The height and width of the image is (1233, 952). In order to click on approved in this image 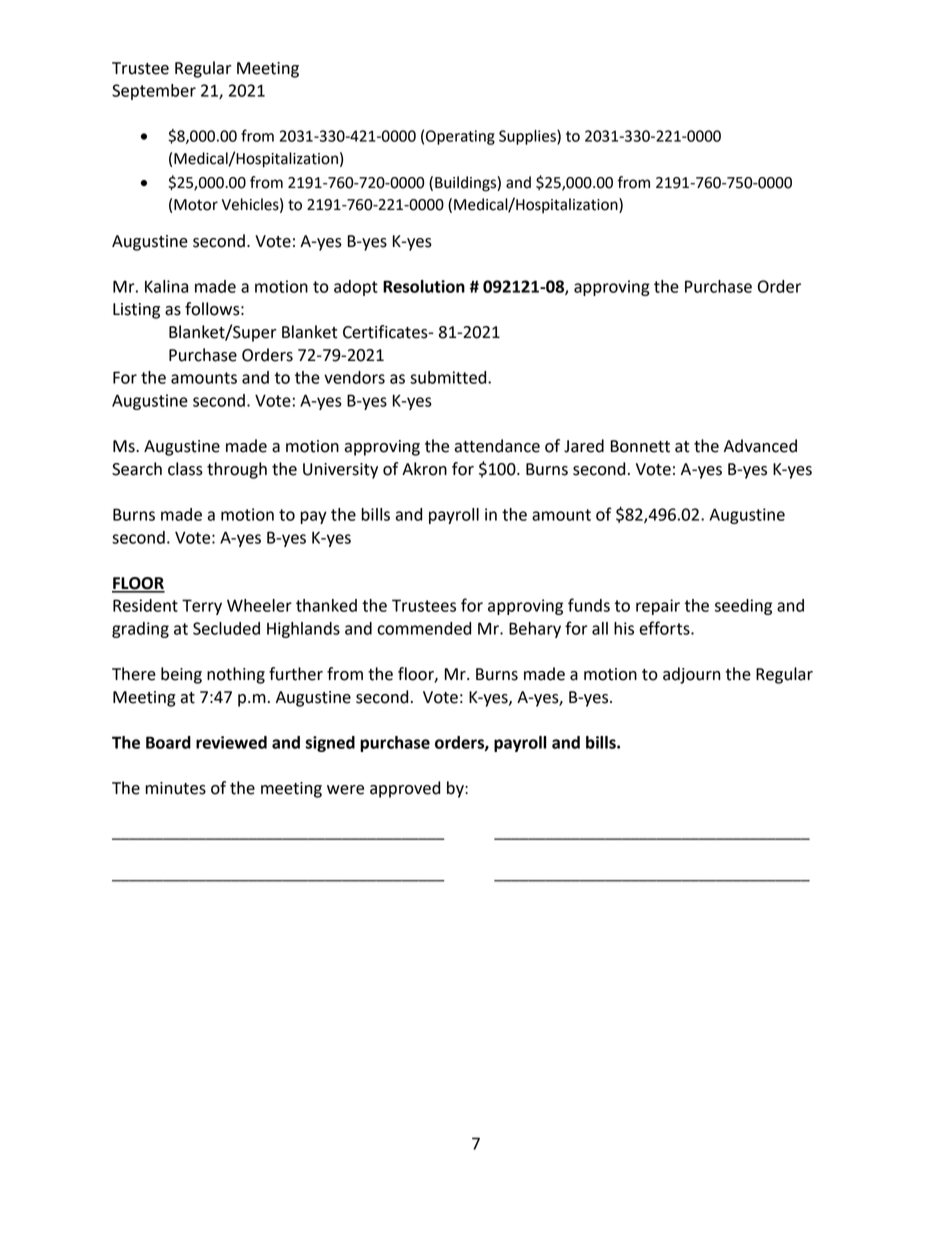, I will do `click(405, 789)`.
